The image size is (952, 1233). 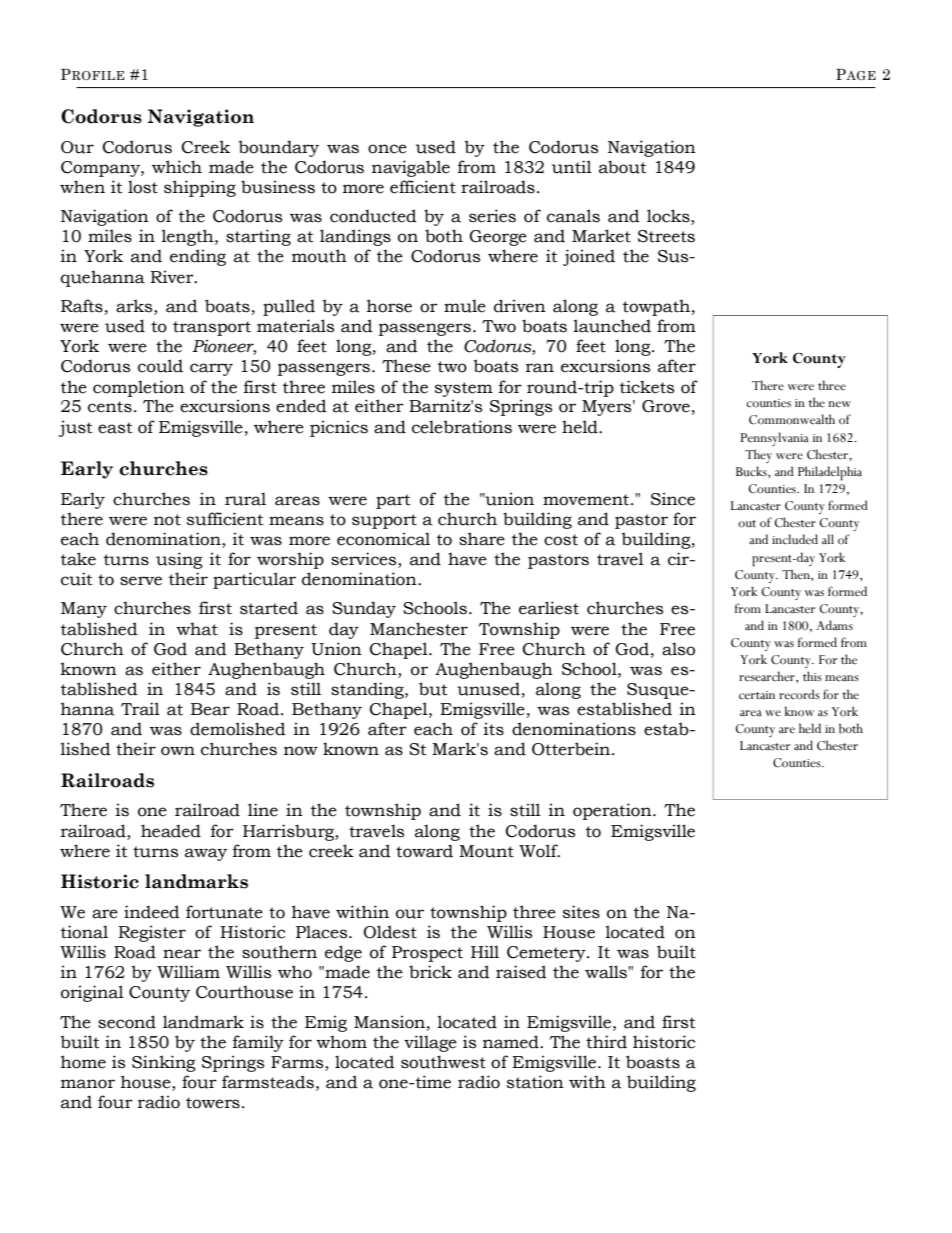 I want to click on Mount, so click(x=486, y=851).
